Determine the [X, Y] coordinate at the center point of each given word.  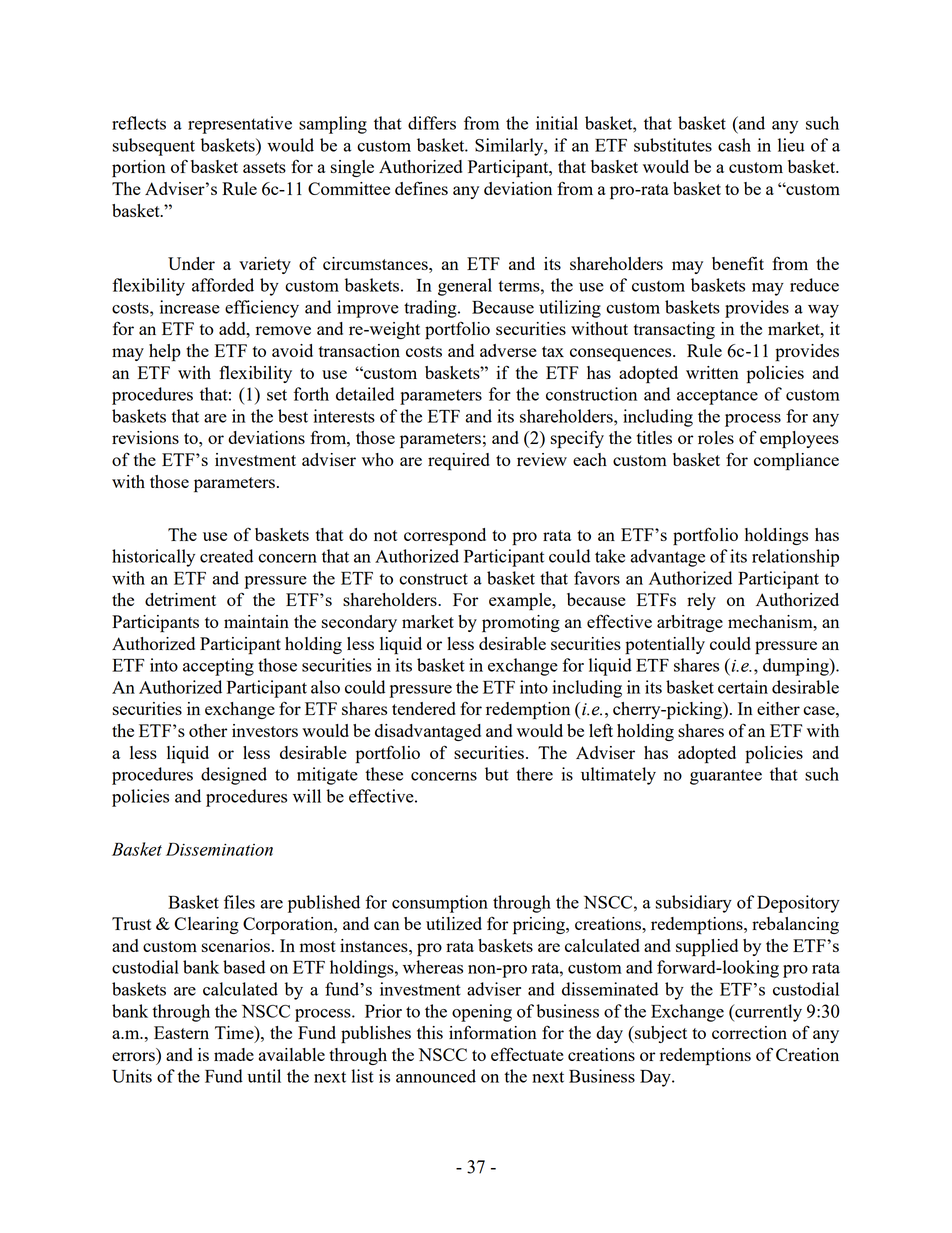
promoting [521, 624]
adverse [508, 350]
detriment [180, 599]
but [497, 774]
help [165, 353]
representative [240, 125]
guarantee [726, 777]
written [712, 372]
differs [432, 123]
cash [734, 145]
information [493, 1032]
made [234, 1054]
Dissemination [219, 849]
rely [701, 601]
